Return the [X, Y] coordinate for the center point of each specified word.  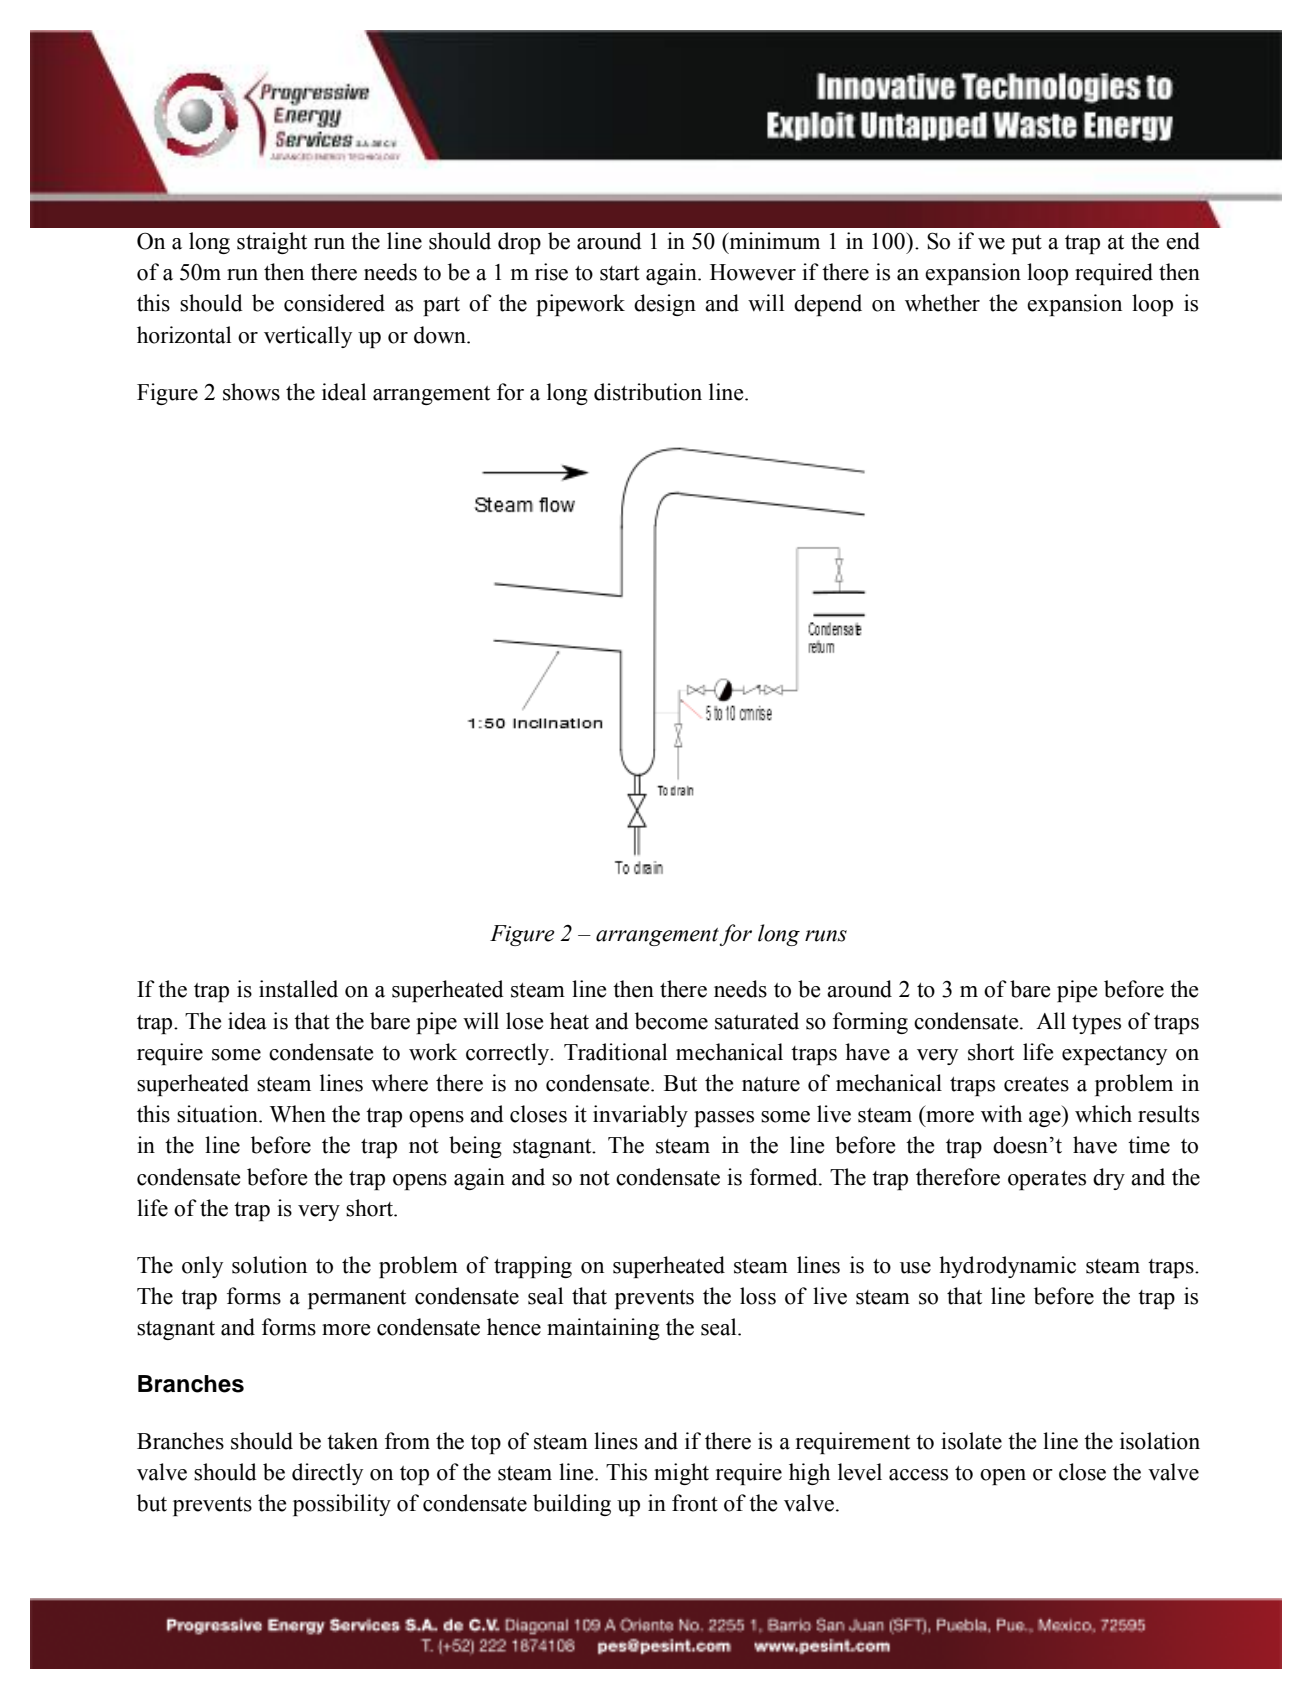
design [665, 305]
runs [826, 936]
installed [298, 989]
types [1096, 1024]
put [1027, 244]
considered [334, 303]
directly [327, 1474]
